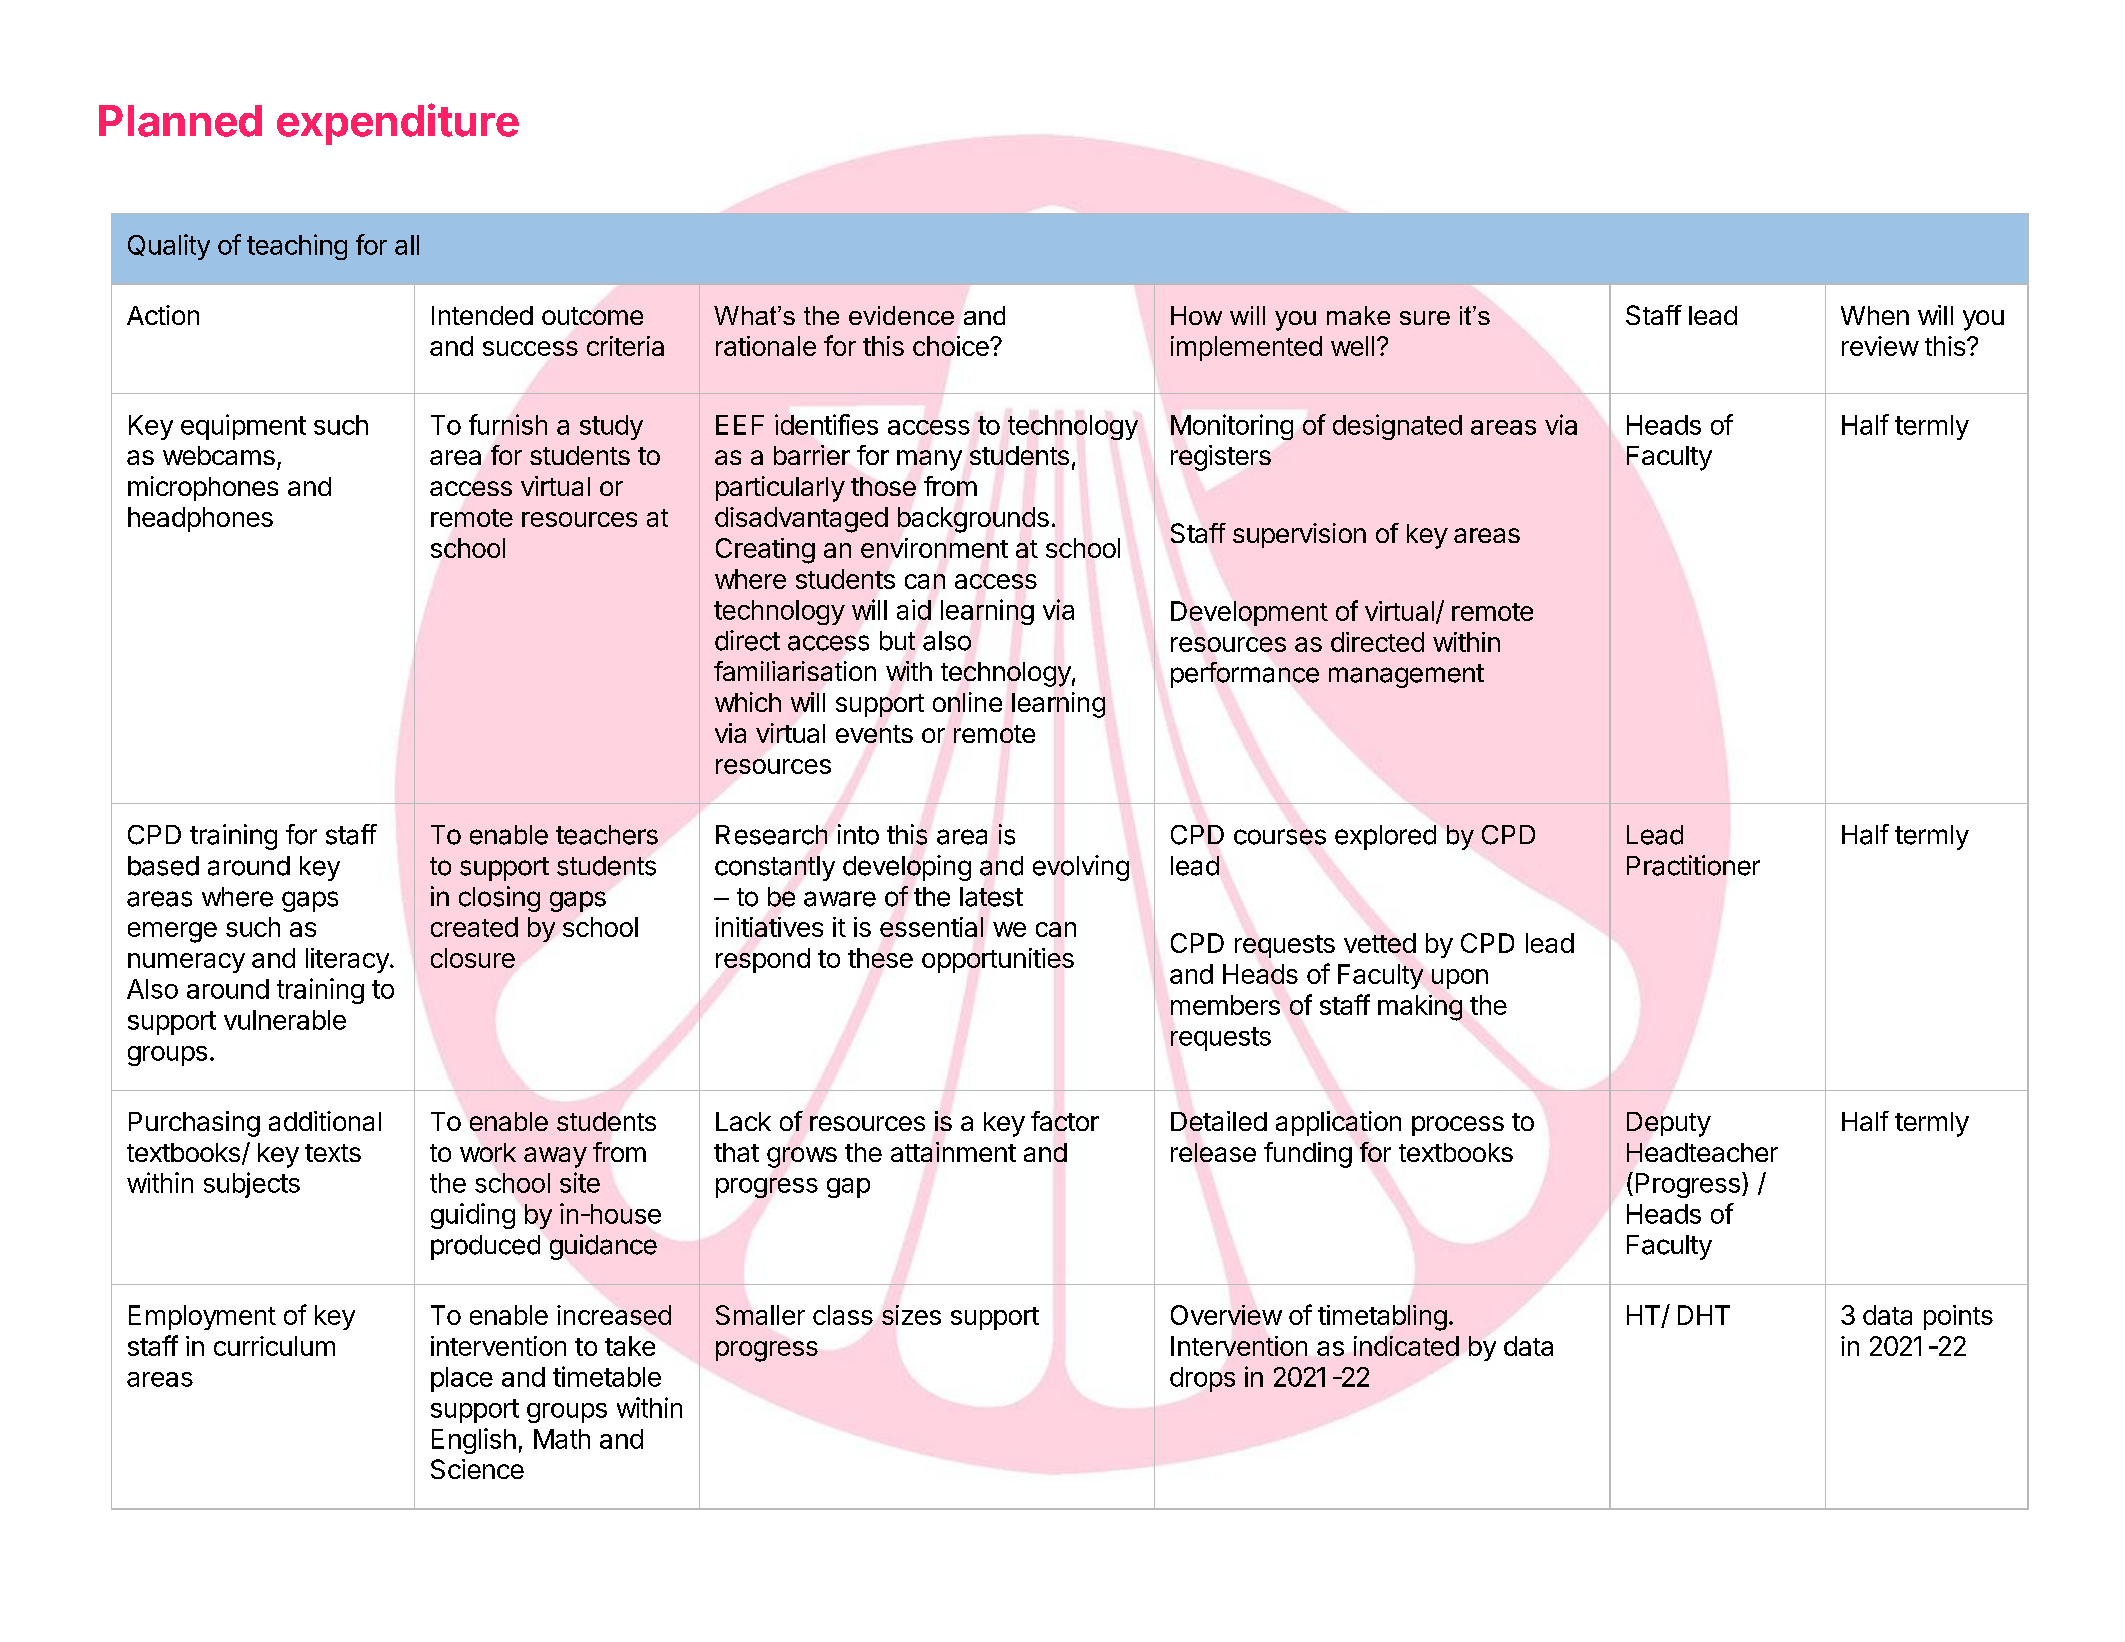 This screenshot has height=1642, width=2125. I want to click on review, so click(1880, 346).
